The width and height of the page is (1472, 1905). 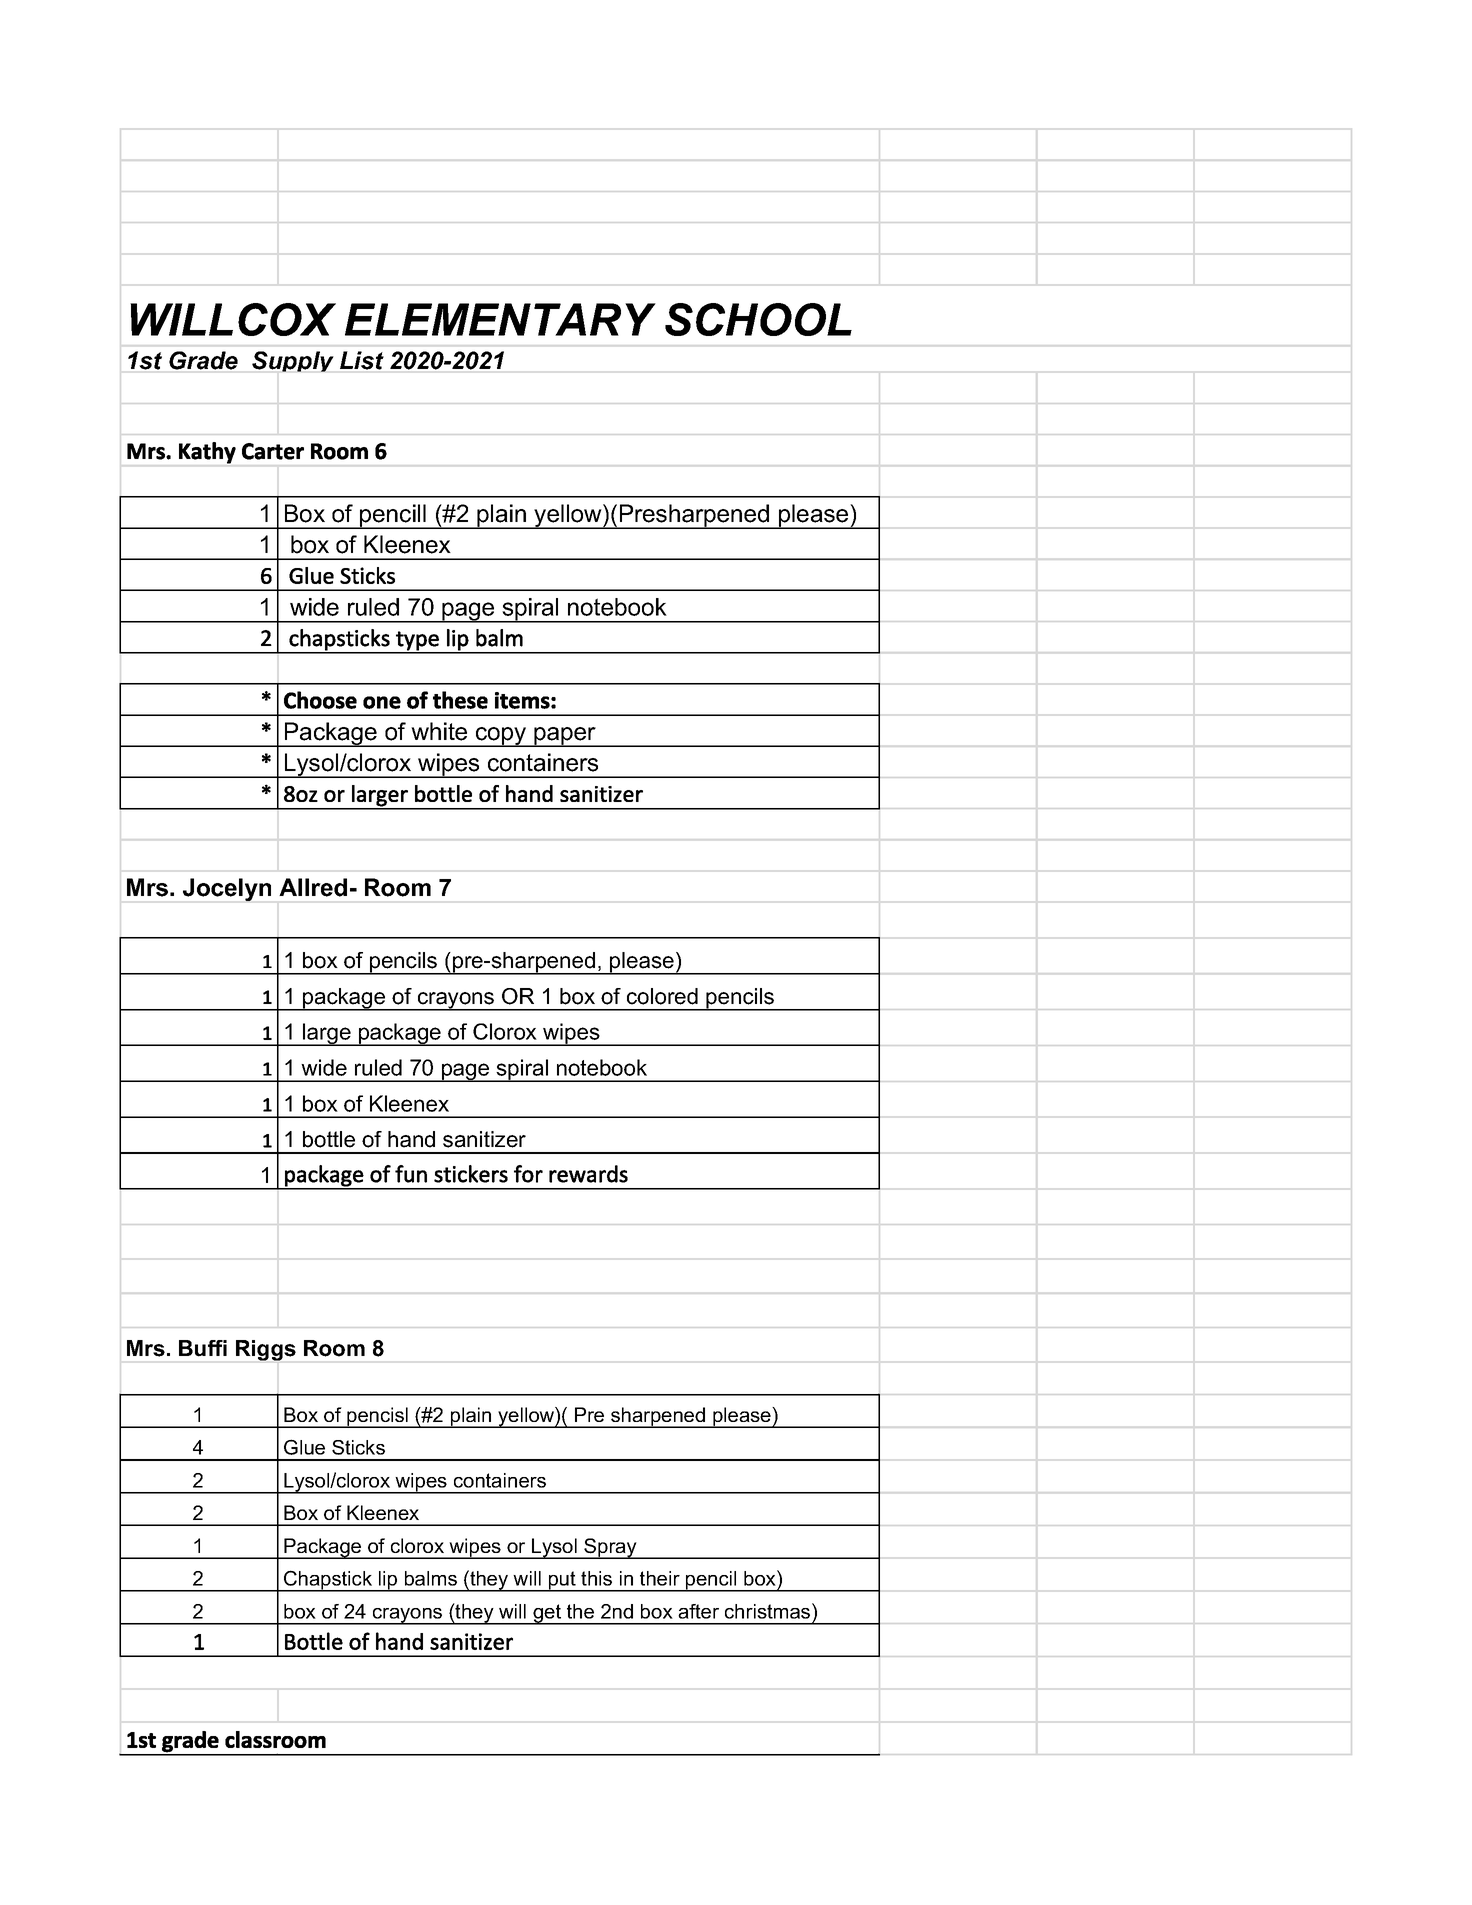 What do you see at coordinates (758, 319) in the page?
I see `SCHOOL` at bounding box center [758, 319].
